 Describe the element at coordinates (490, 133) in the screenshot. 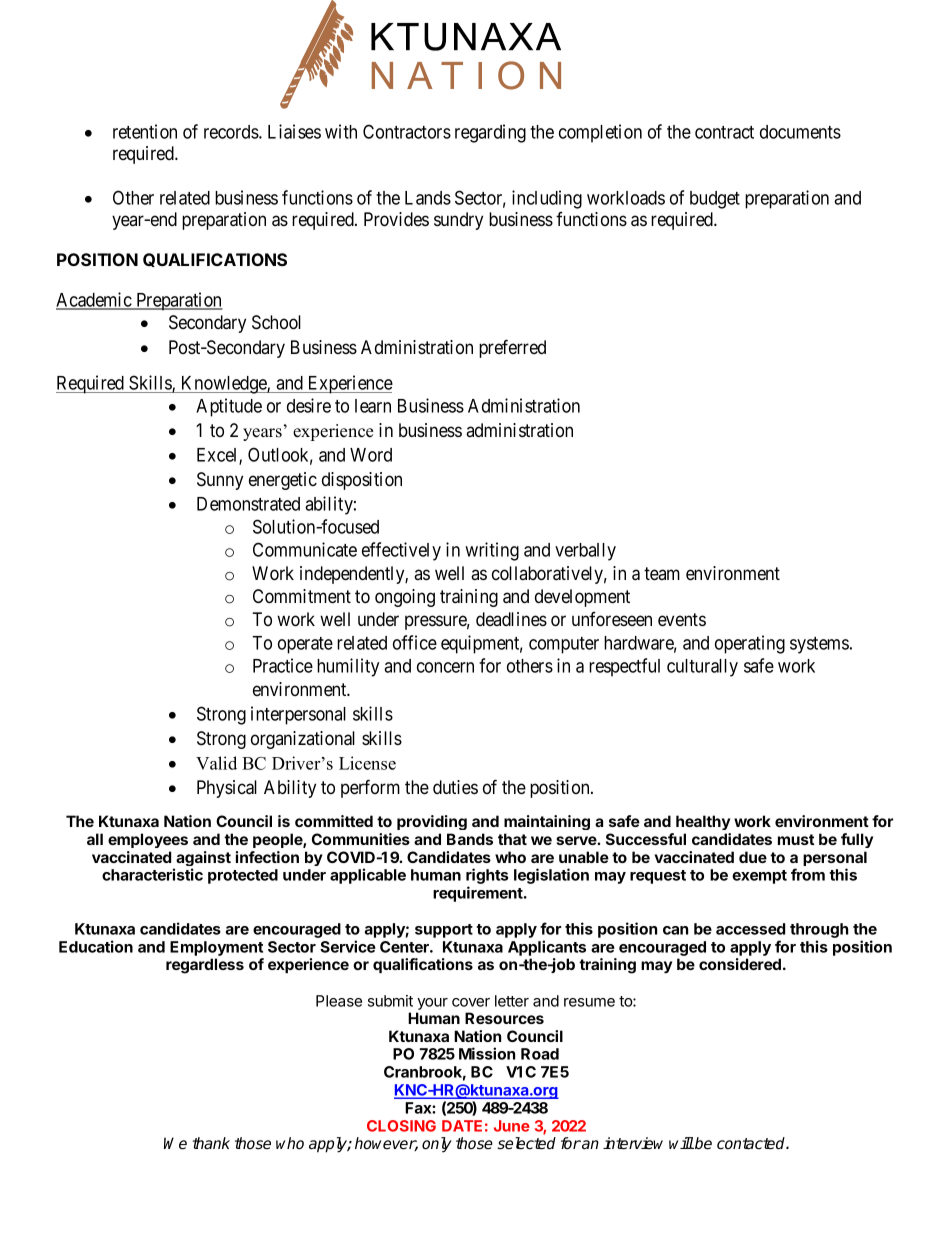

I see `regarding` at that location.
